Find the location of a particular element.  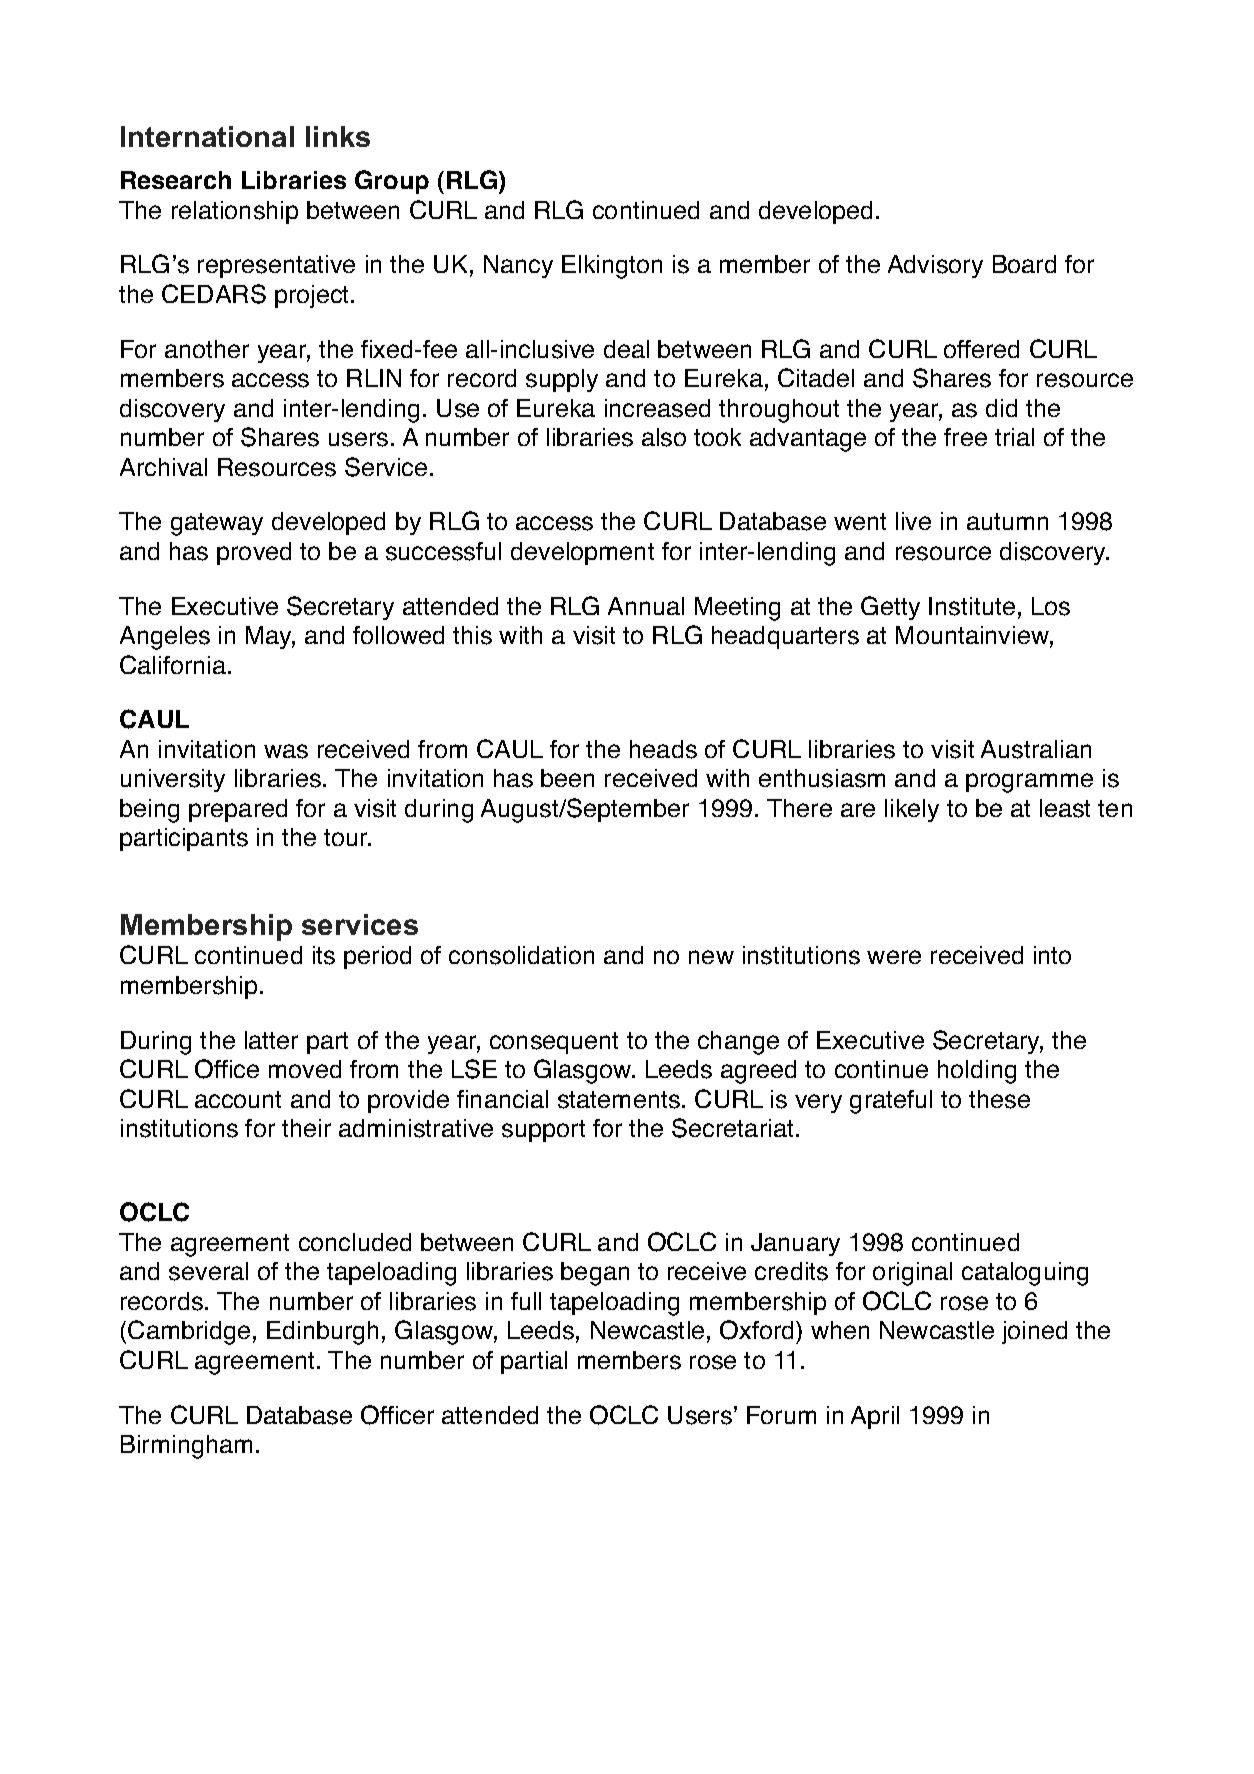

increased is located at coordinates (657, 408).
